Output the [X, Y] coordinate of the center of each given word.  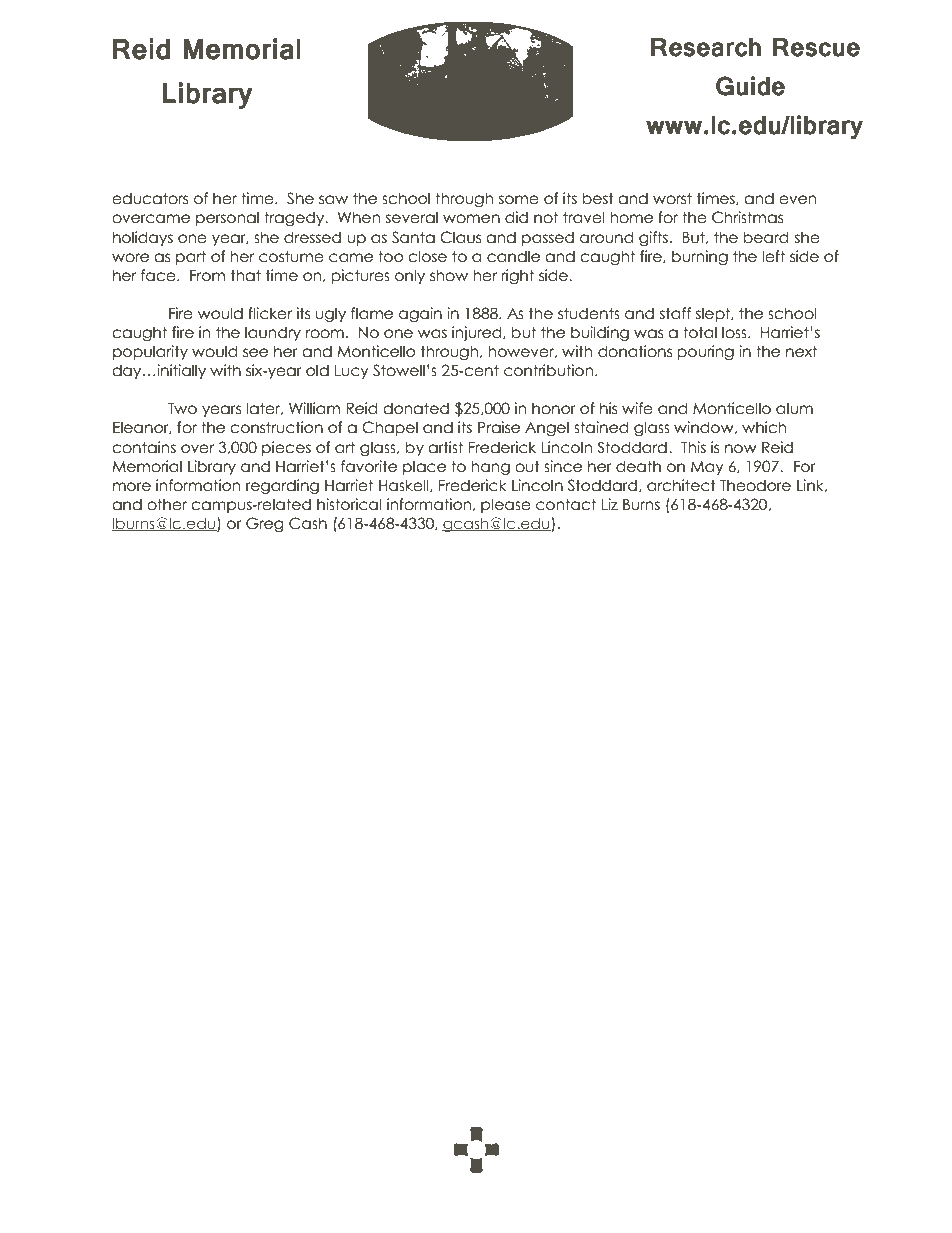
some [519, 200]
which [764, 427]
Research [706, 47]
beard [765, 237]
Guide [750, 86]
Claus [460, 237]
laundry [273, 333]
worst [672, 198]
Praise [499, 427]
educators [150, 198]
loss [735, 332]
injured [478, 333]
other [167, 504]
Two [182, 409]
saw [333, 200]
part [191, 257]
